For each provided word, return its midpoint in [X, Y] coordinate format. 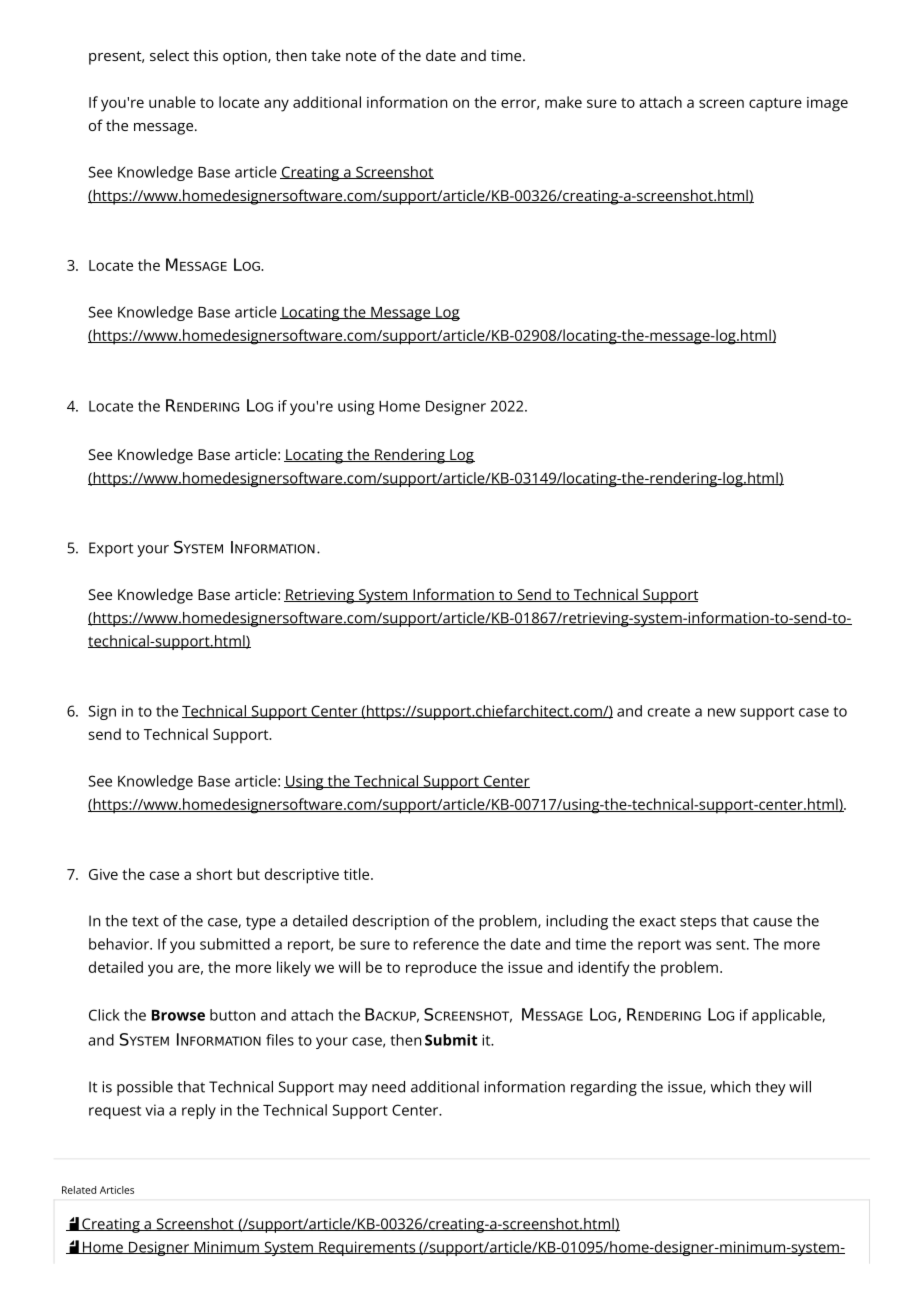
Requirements [367, 1248]
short [214, 874]
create [669, 711]
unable [172, 102]
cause [772, 922]
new [722, 712]
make [563, 102]
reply [199, 1111]
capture [775, 105]
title [358, 874]
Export [111, 549]
